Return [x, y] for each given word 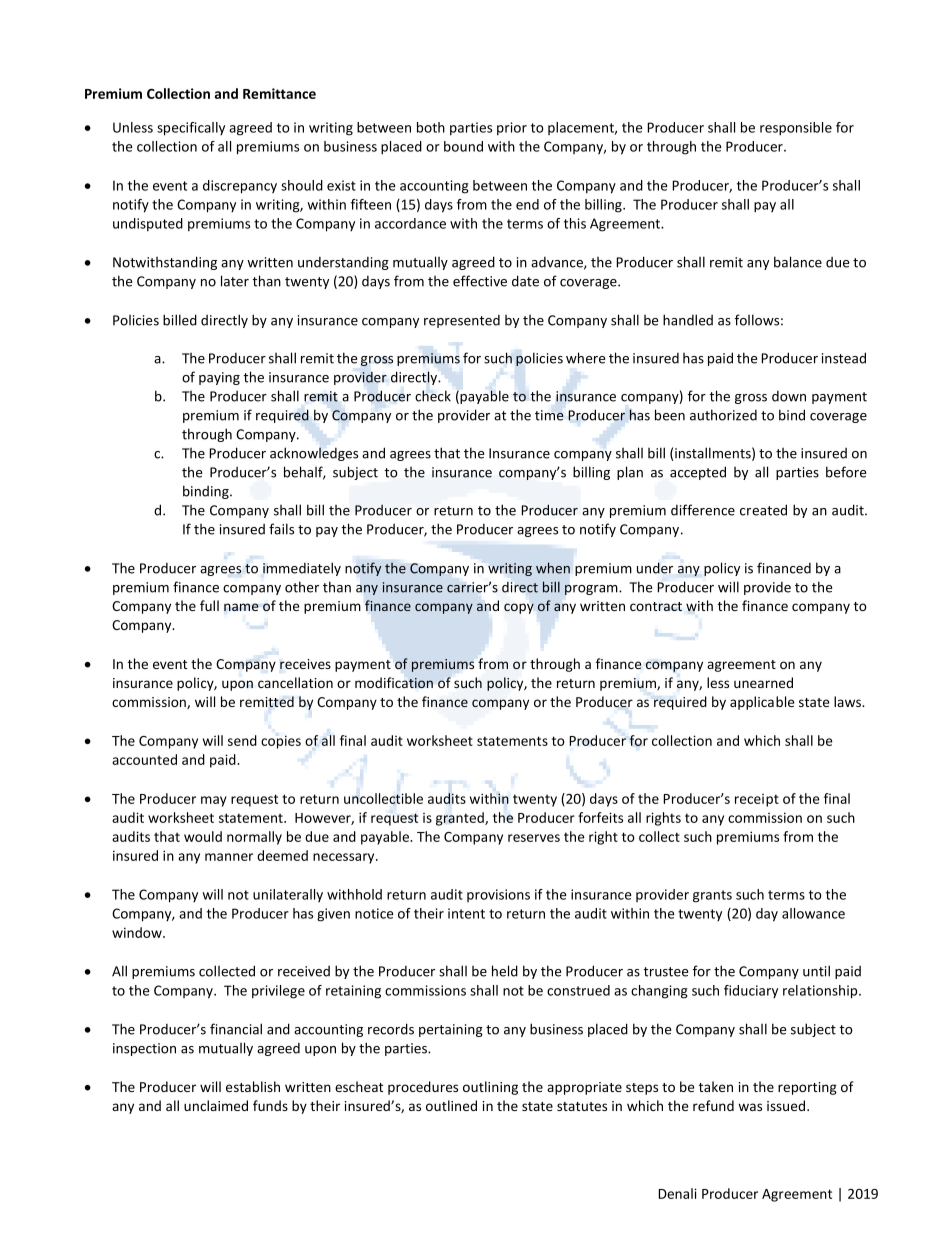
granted [461, 819]
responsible [796, 129]
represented [462, 321]
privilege [278, 992]
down [789, 396]
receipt [757, 800]
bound [463, 146]
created [763, 510]
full [209, 605]
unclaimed [216, 1105]
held [505, 971]
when [553, 568]
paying [219, 378]
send [242, 740]
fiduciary [751, 991]
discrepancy [240, 187]
